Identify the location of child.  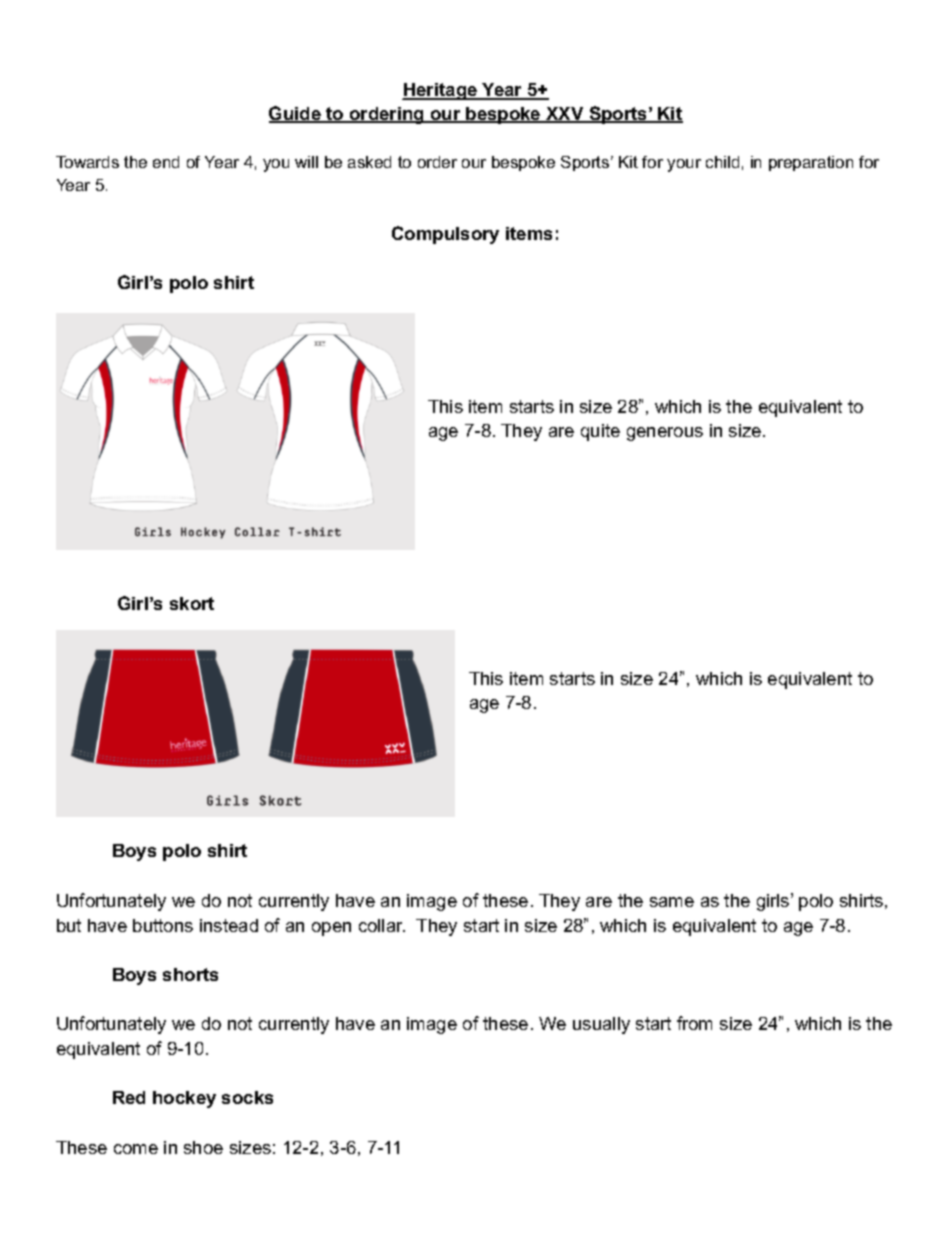
(722, 162).
